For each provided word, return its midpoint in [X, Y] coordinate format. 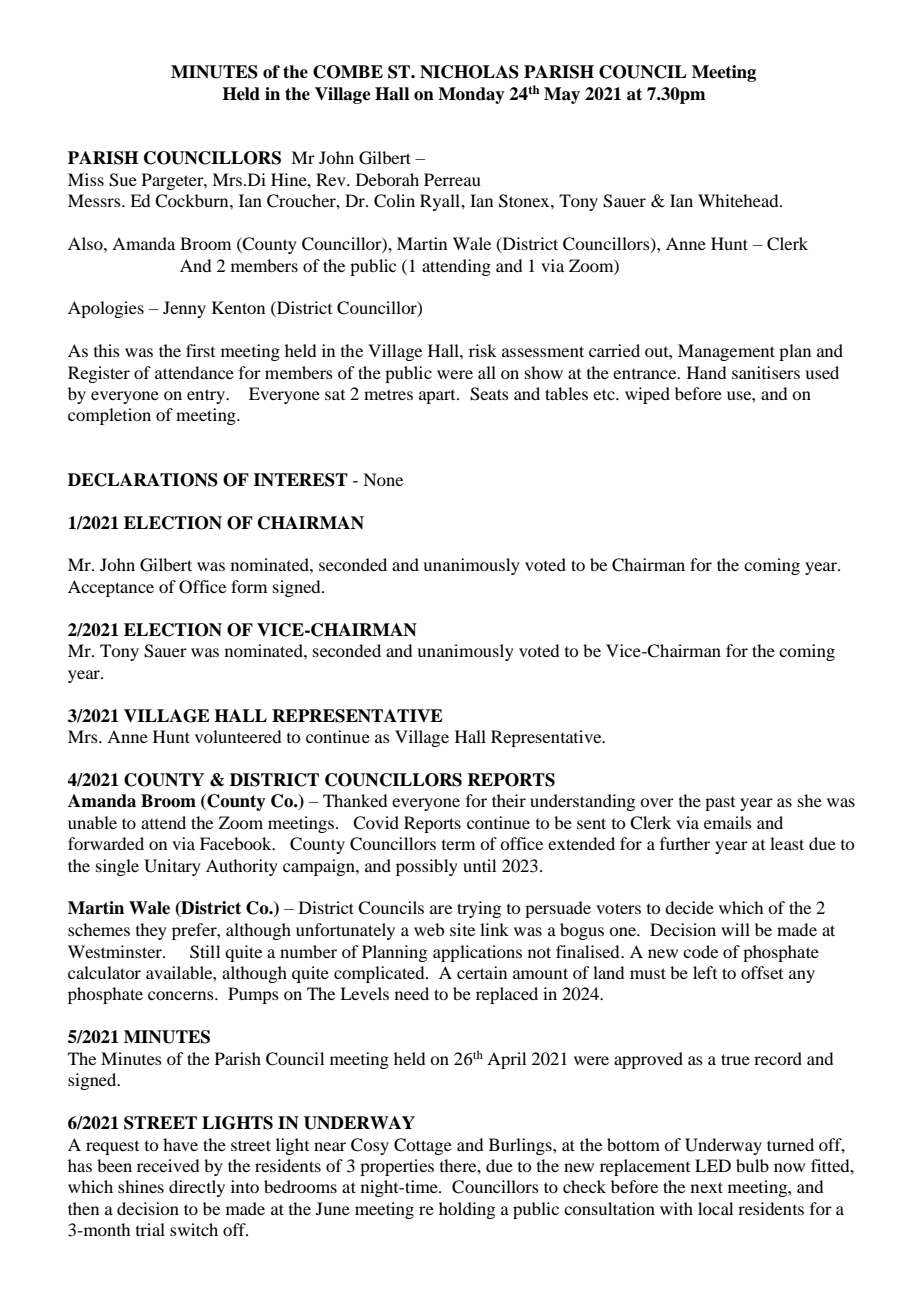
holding [467, 1210]
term [458, 845]
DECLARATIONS [143, 480]
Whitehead [739, 200]
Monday [471, 95]
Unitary [172, 867]
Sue [123, 180]
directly [197, 1188]
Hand [706, 372]
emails [728, 822]
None [383, 479]
